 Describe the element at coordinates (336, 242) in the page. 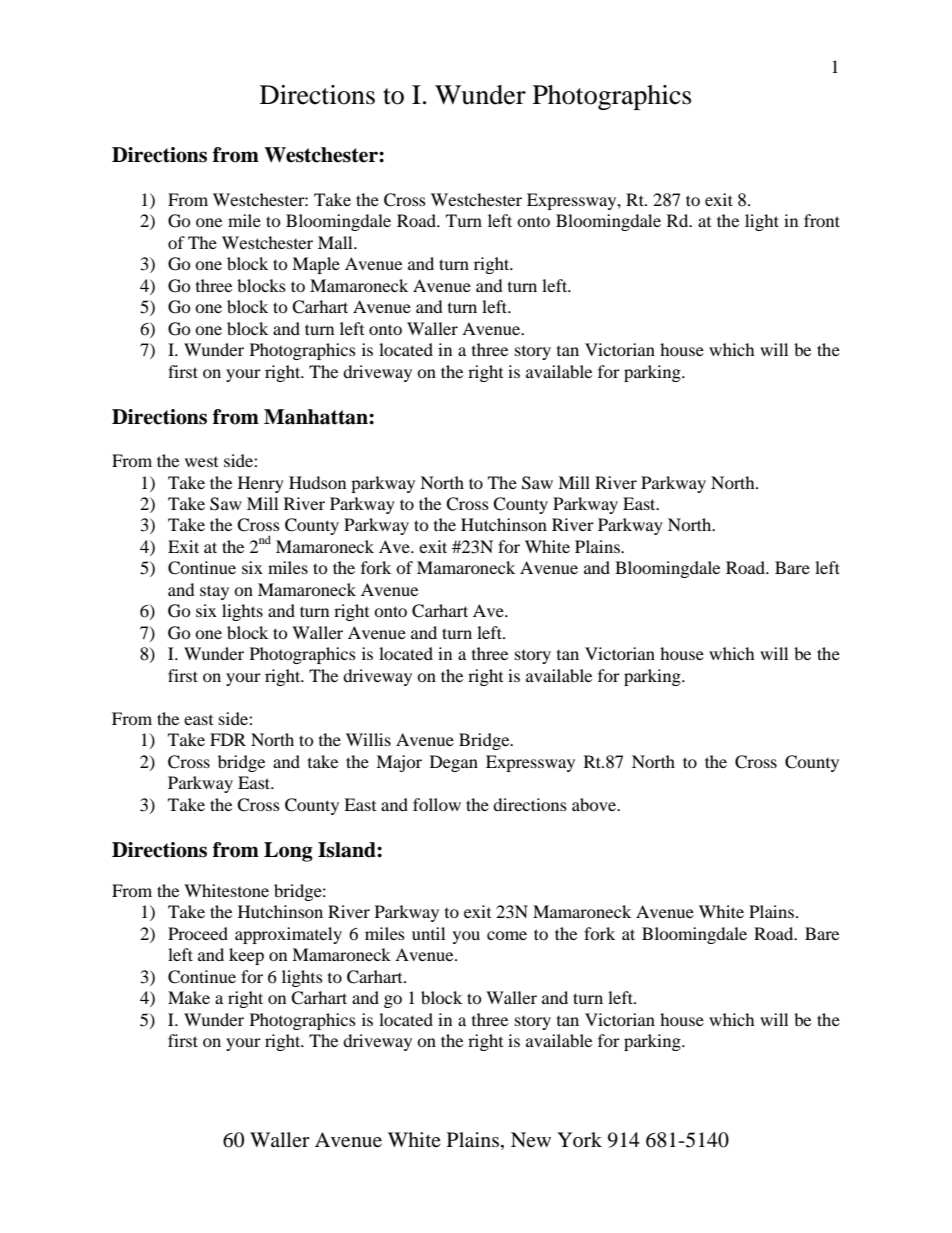

I see `Mall` at that location.
